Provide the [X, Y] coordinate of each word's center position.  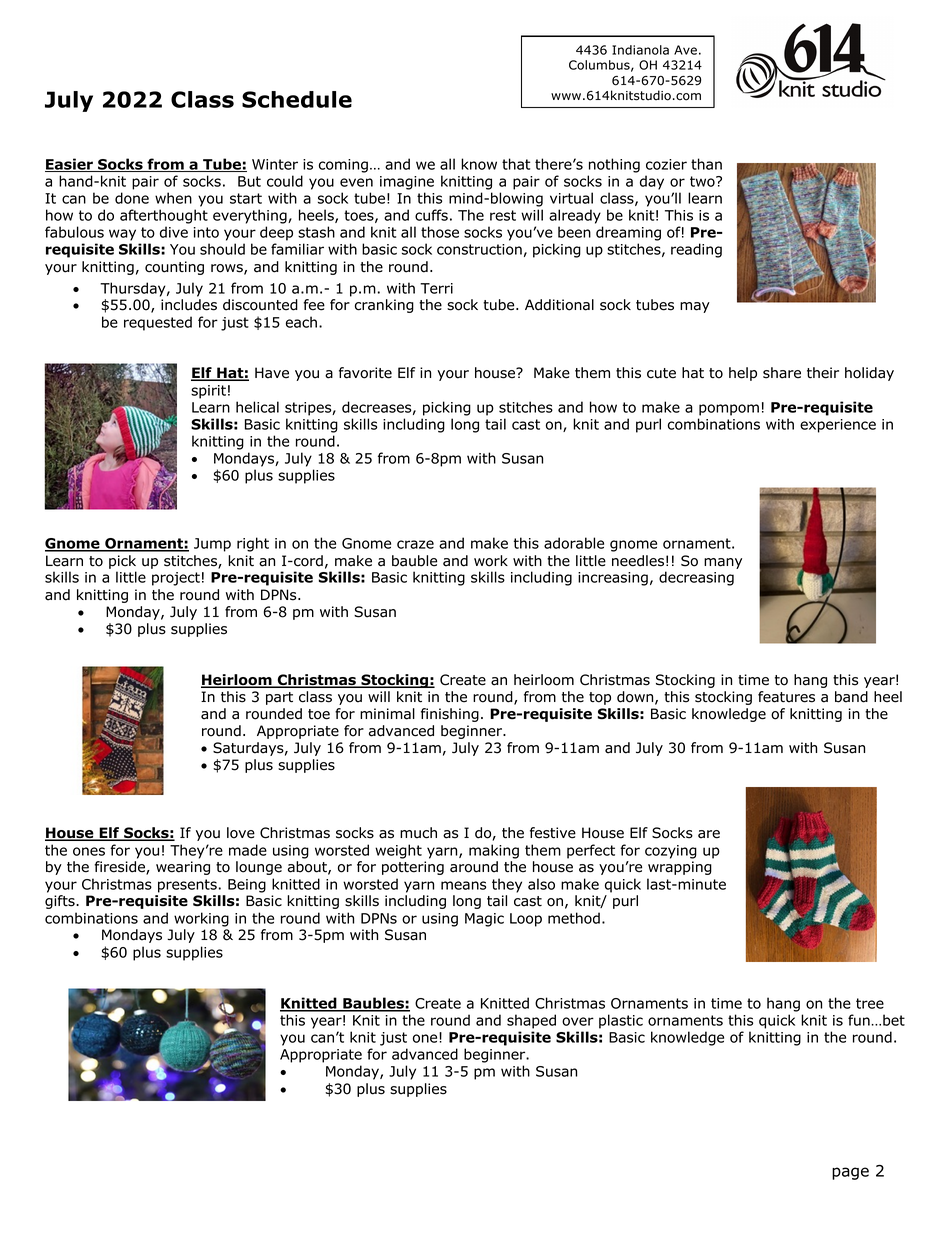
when [173, 198]
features [786, 697]
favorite [365, 373]
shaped [531, 1021]
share [782, 373]
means [463, 885]
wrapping [680, 868]
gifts [61, 902]
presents [187, 886]
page [850, 1173]
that [516, 164]
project [176, 579]
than [706, 164]
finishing [450, 715]
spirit [208, 392]
